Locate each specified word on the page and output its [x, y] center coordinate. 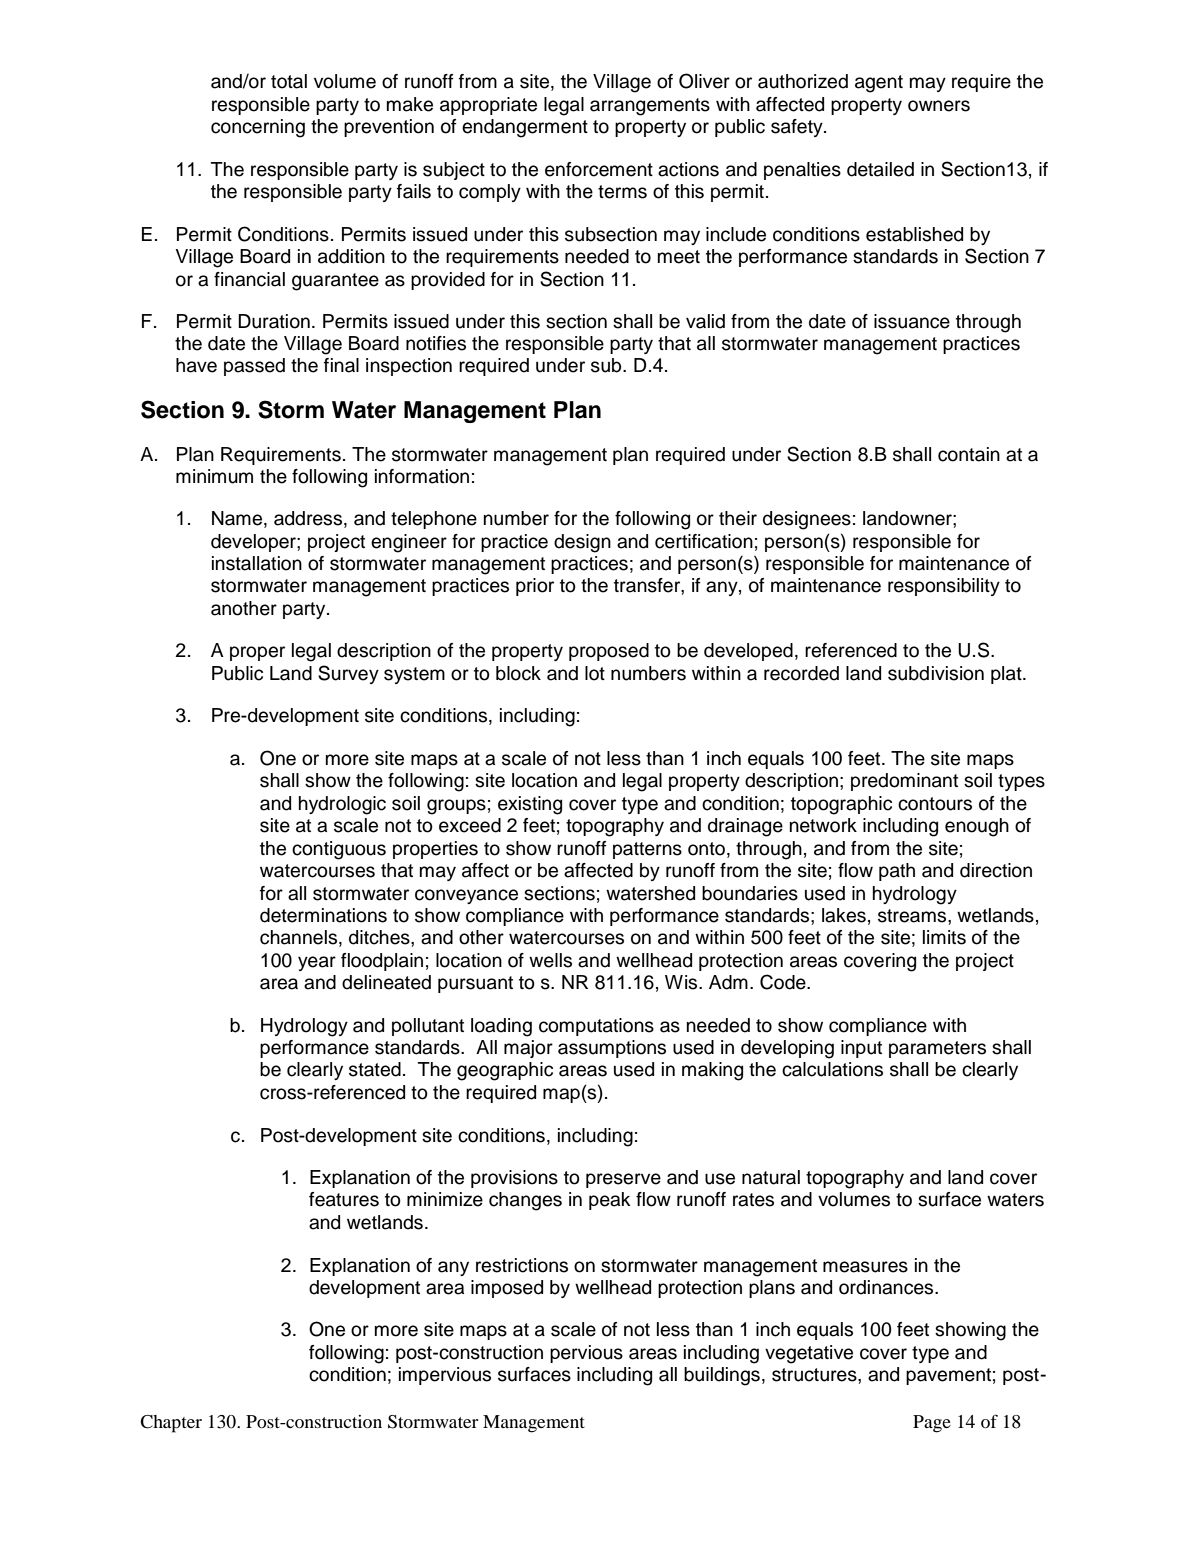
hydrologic [342, 805]
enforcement [599, 169]
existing [530, 805]
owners [939, 106]
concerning [258, 128]
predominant [904, 782]
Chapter [171, 1424]
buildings [722, 1376]
